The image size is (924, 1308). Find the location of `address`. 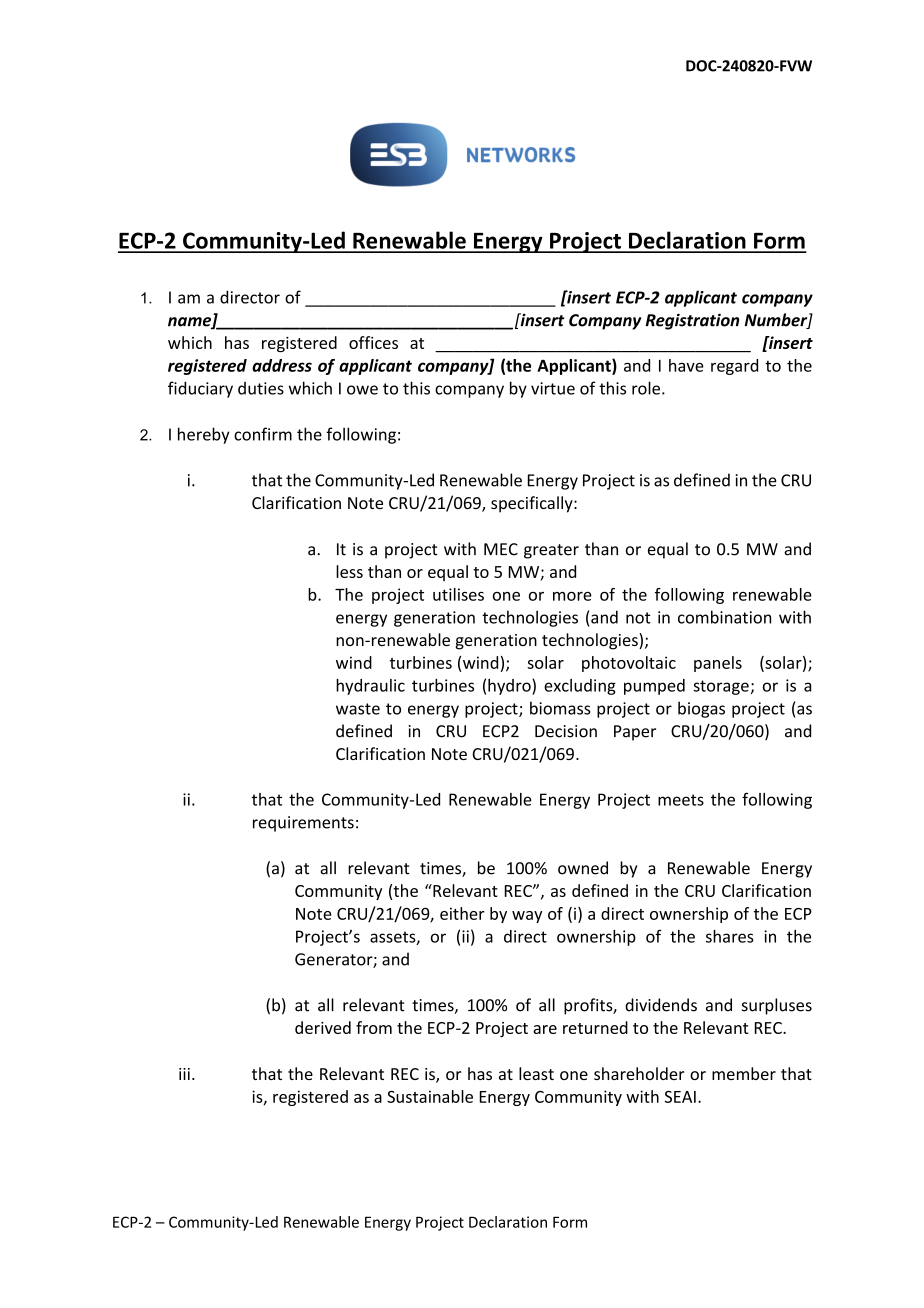

address is located at coordinates (282, 365).
